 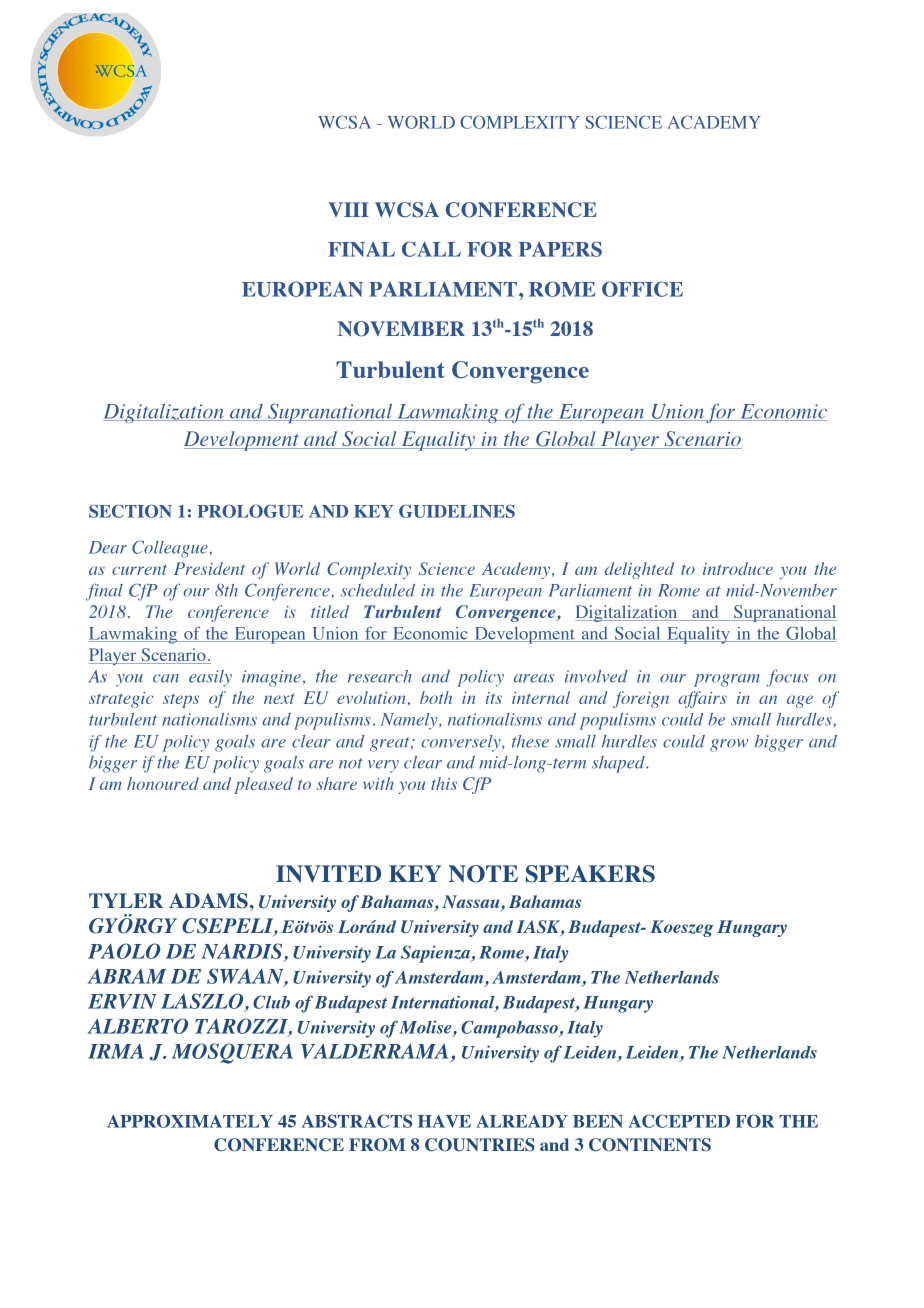 What do you see at coordinates (679, 1121) in the page?
I see `ACCEPTED` at bounding box center [679, 1121].
